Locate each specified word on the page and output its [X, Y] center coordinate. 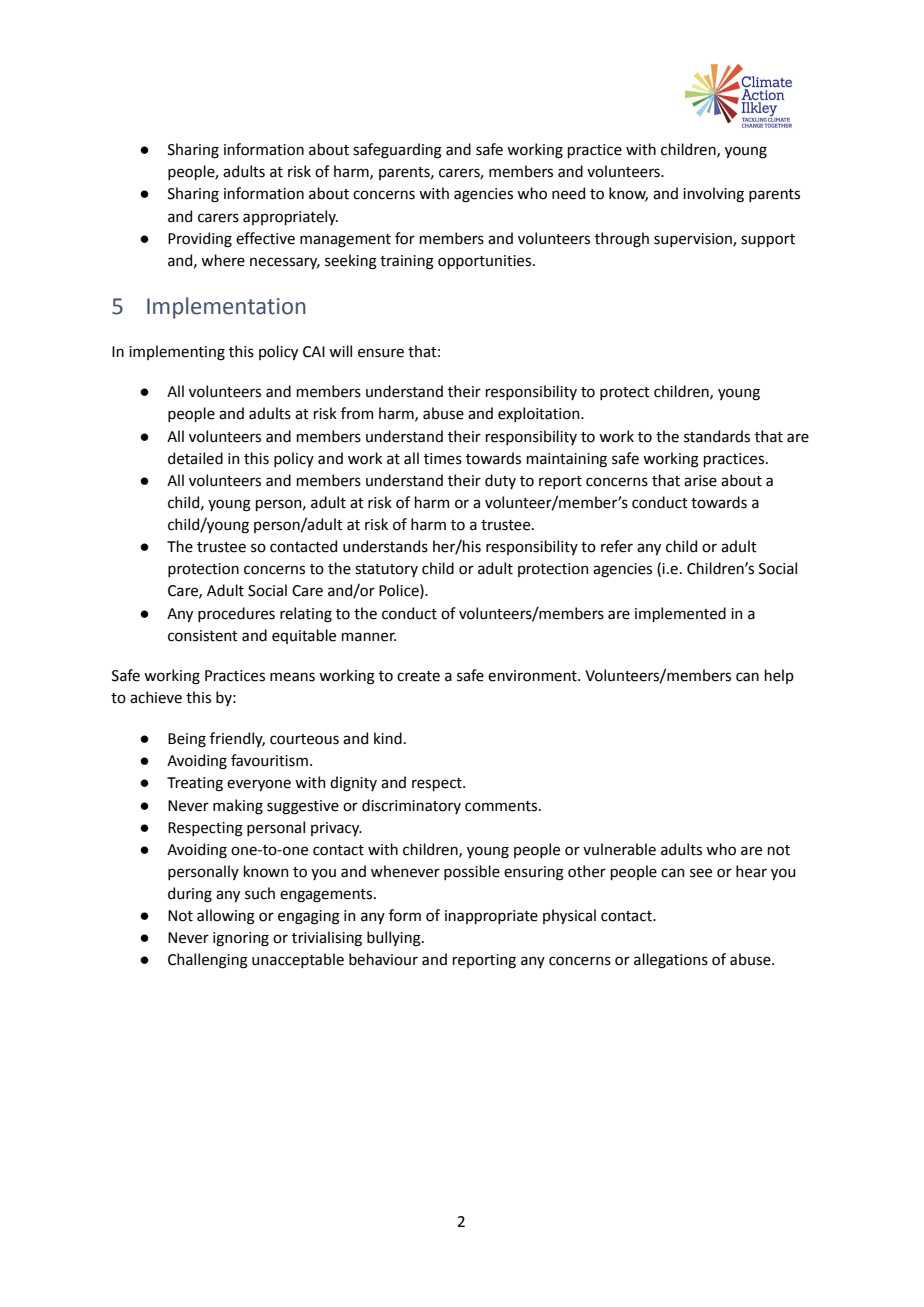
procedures [236, 614]
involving [713, 195]
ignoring [241, 939]
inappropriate [491, 917]
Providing [200, 240]
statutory [386, 570]
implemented [680, 614]
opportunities [486, 262]
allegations [671, 961]
